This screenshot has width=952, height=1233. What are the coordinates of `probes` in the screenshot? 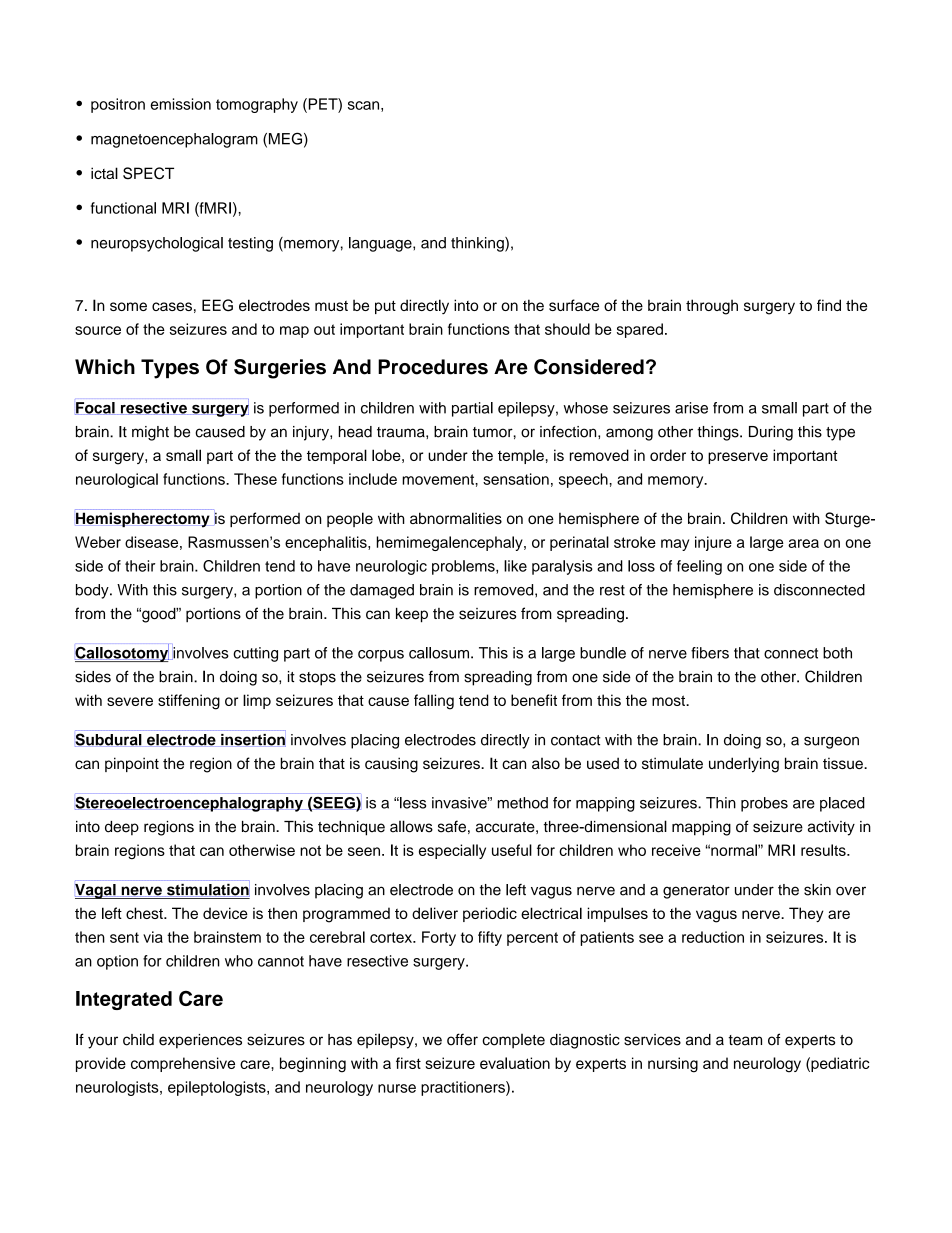 It's located at (764, 804).
